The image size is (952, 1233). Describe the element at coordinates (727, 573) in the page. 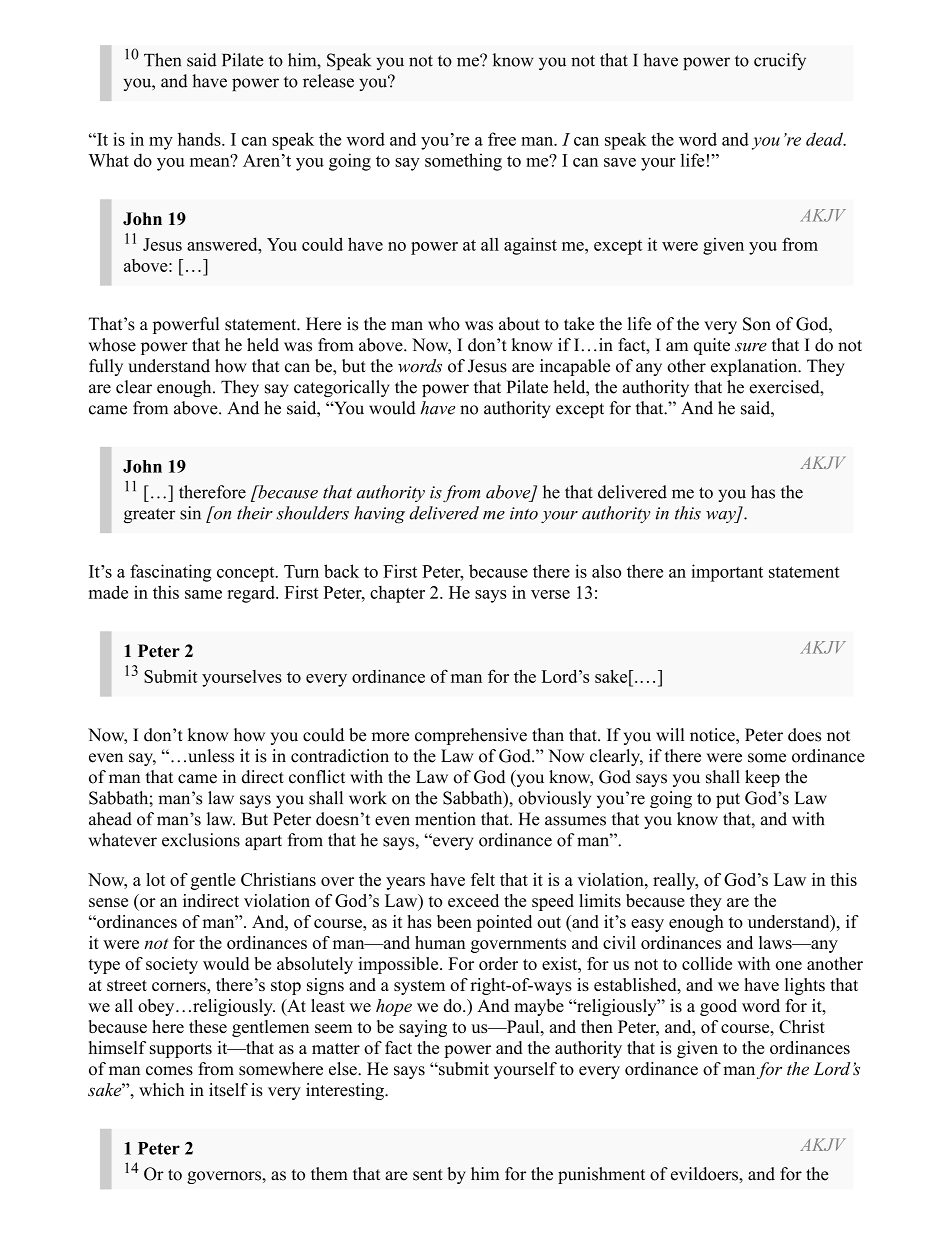

I see `important` at that location.
